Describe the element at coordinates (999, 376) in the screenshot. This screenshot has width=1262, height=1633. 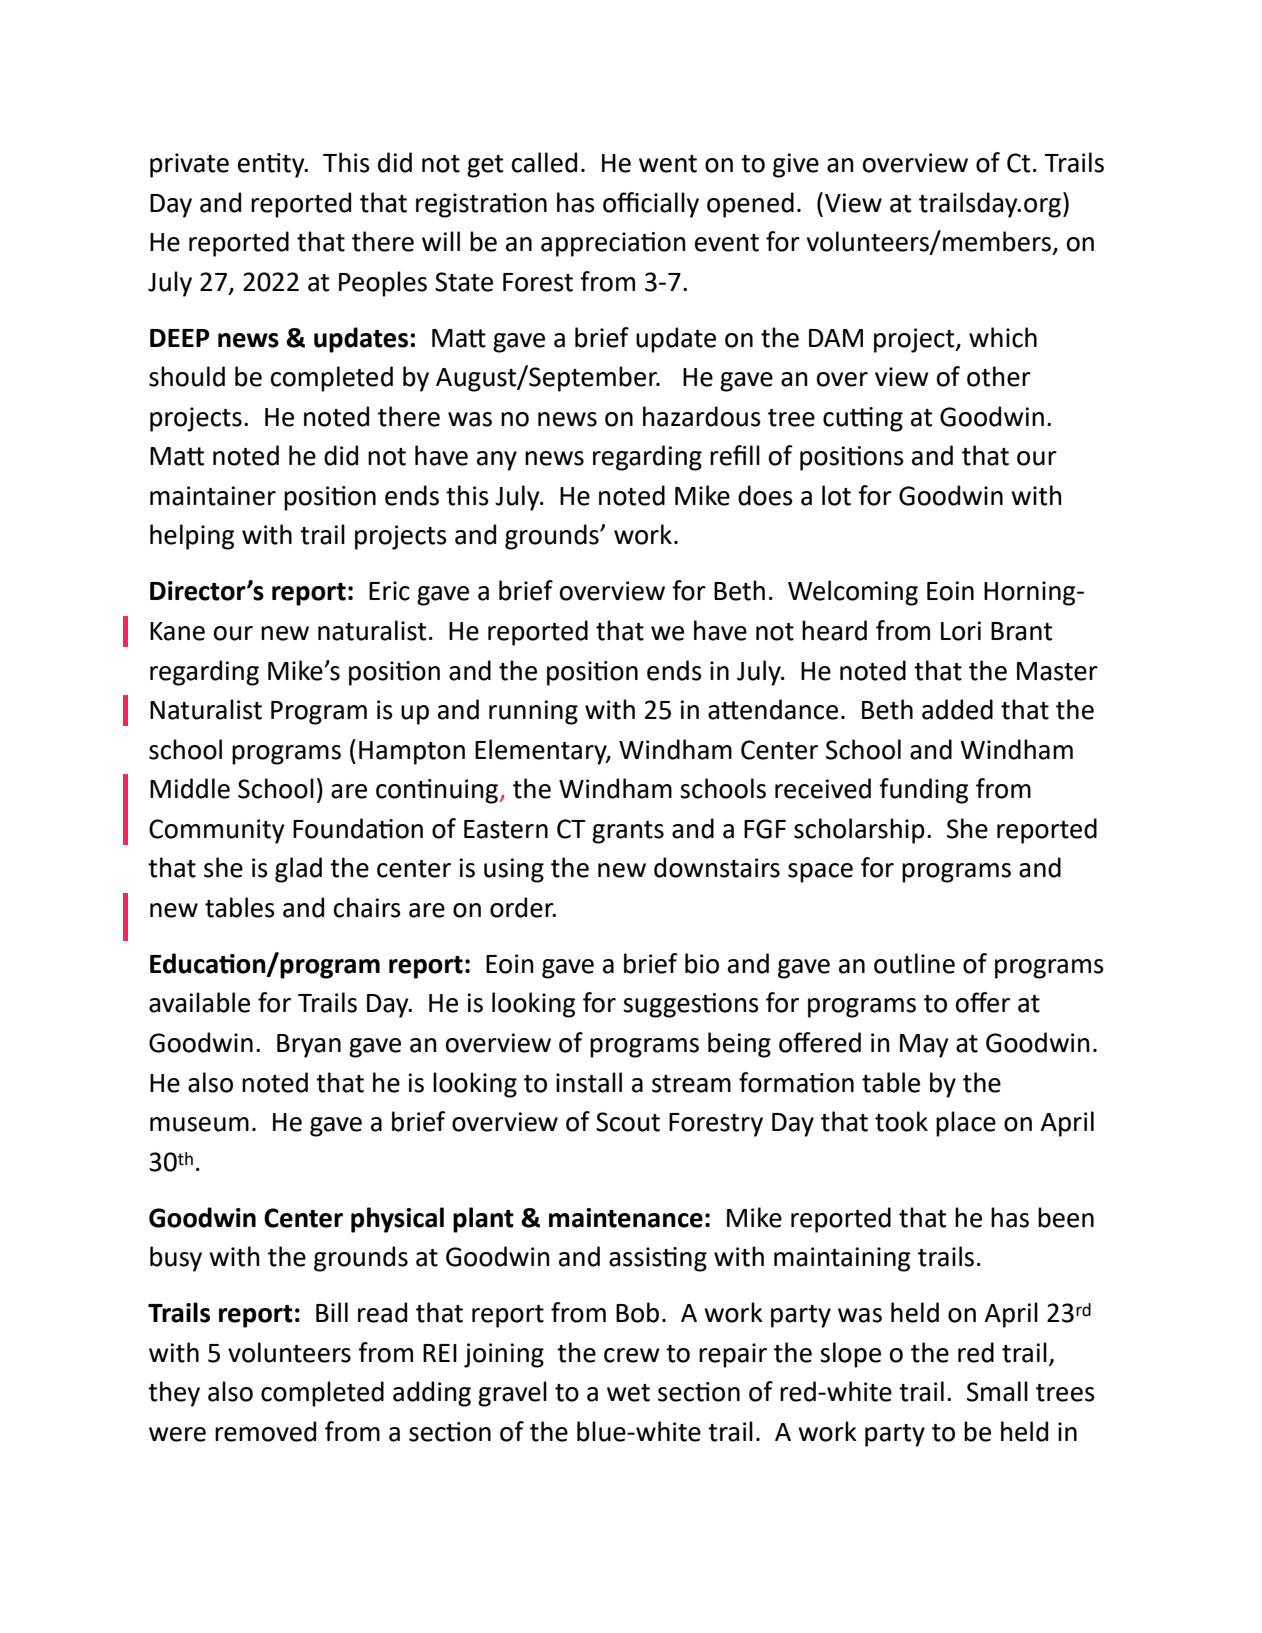
I see `other` at that location.
